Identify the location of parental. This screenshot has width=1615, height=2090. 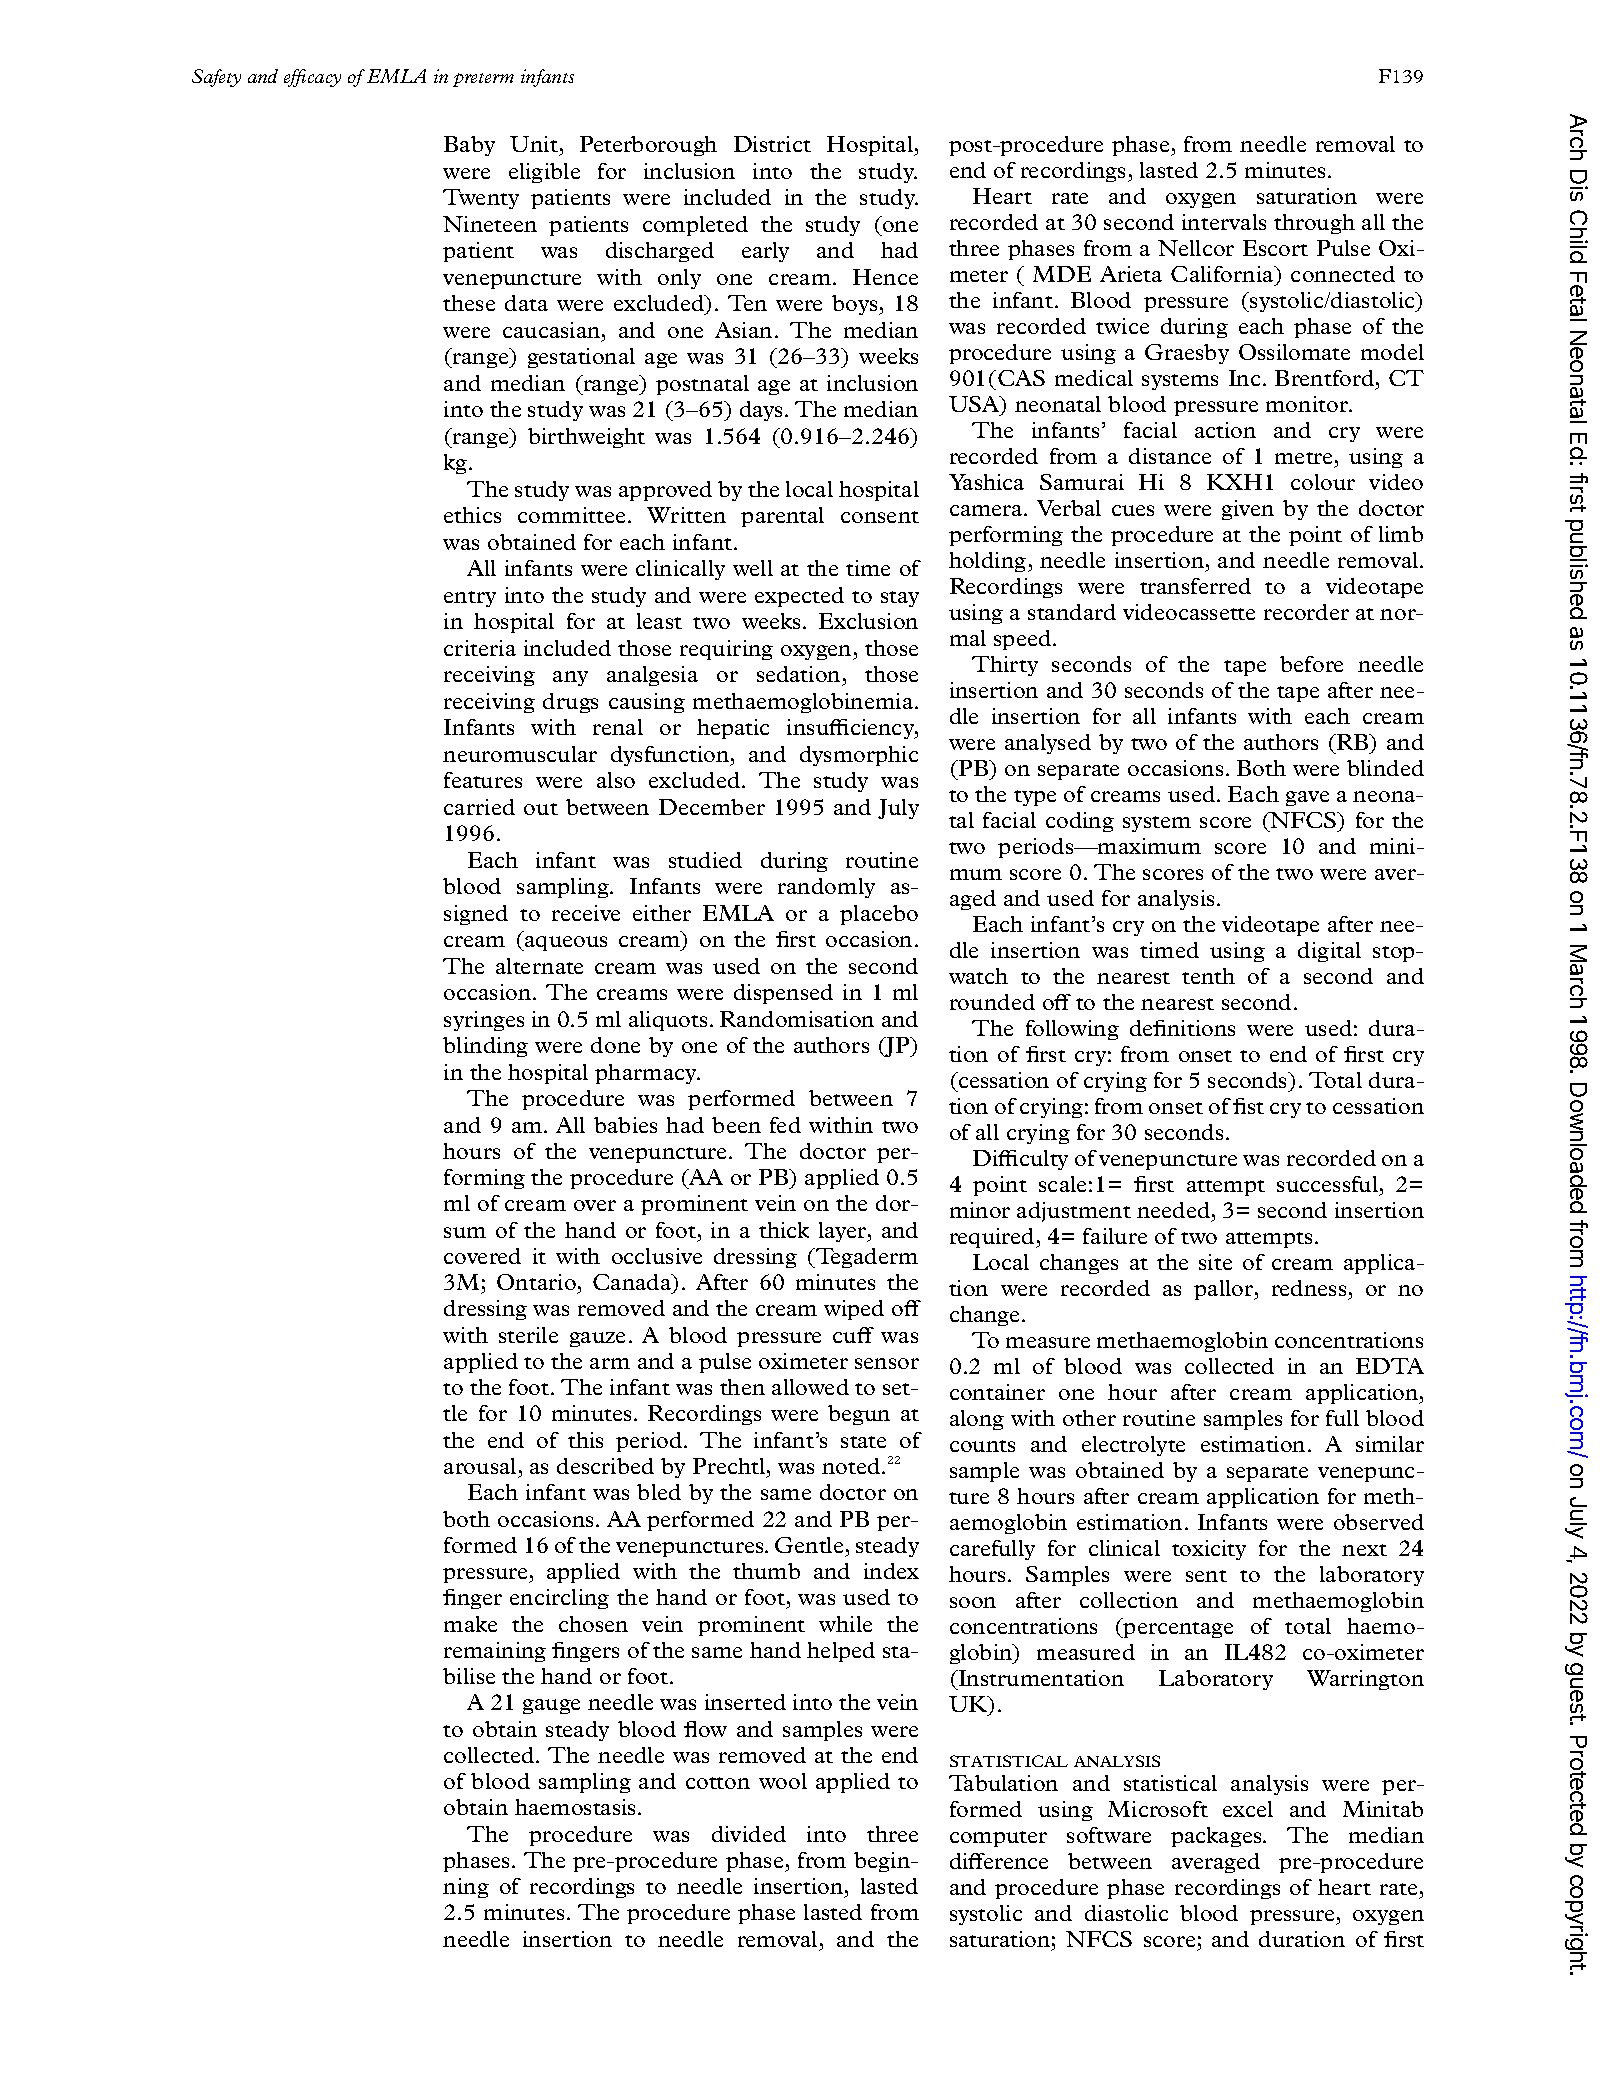
(782, 517).
